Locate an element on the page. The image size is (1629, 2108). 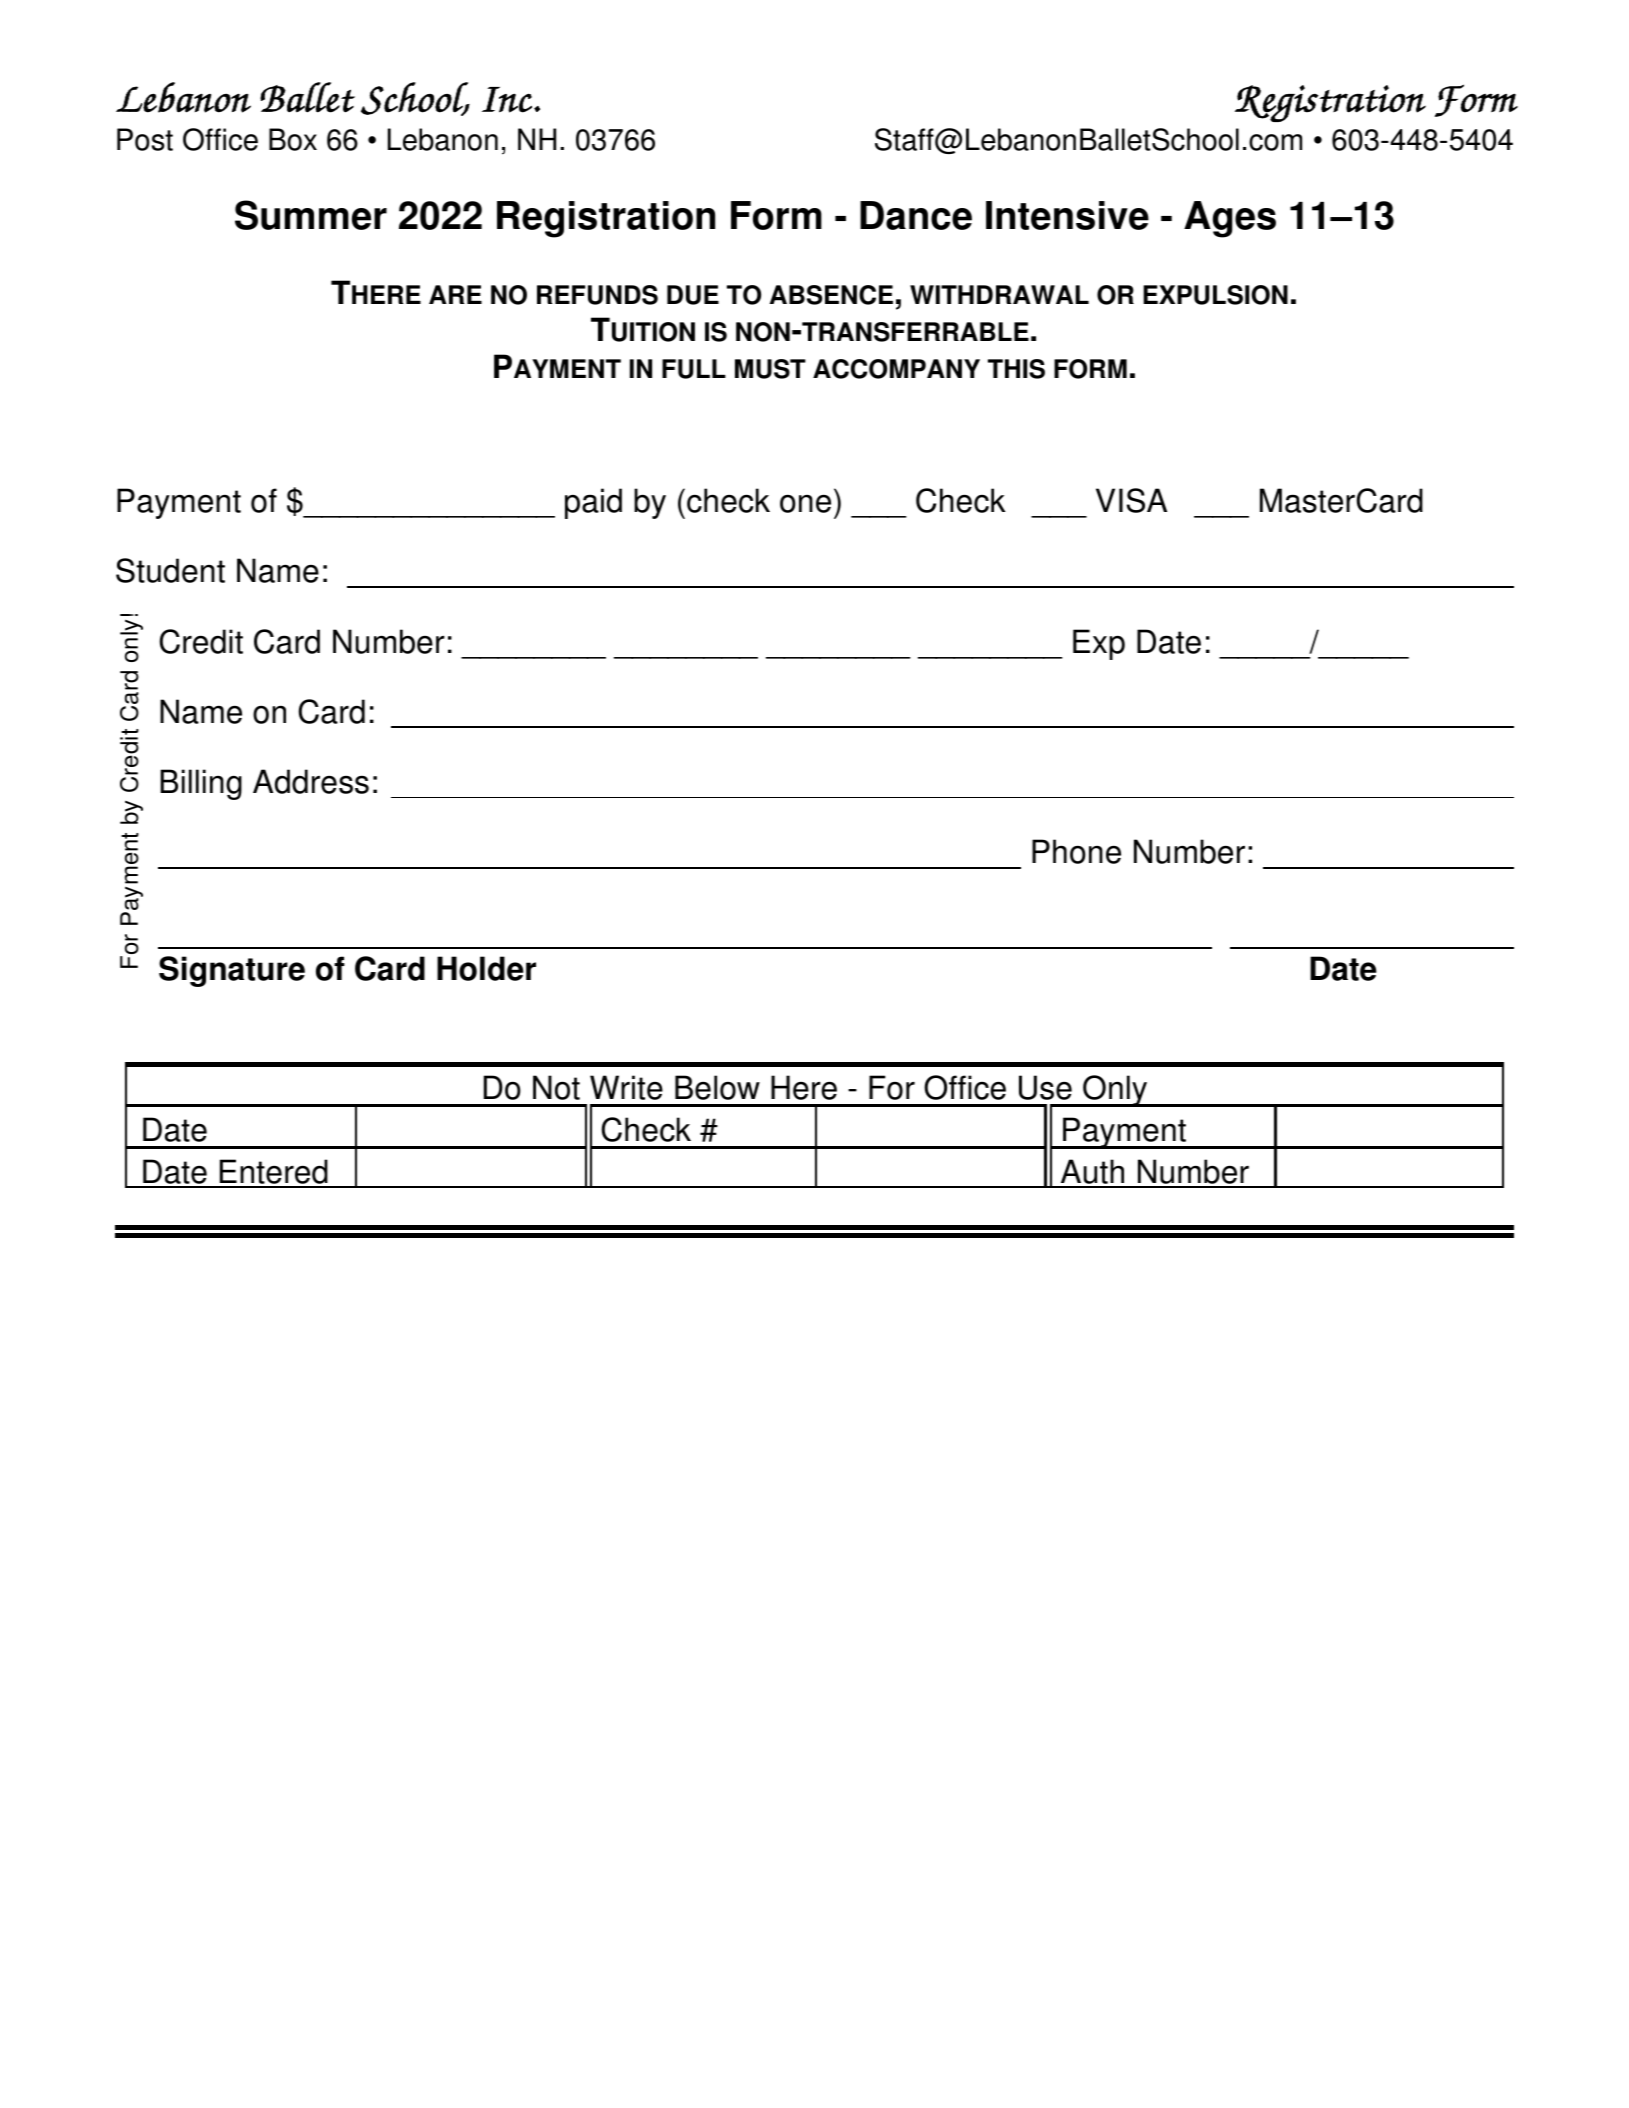
Auth is located at coordinates (1093, 1173).
